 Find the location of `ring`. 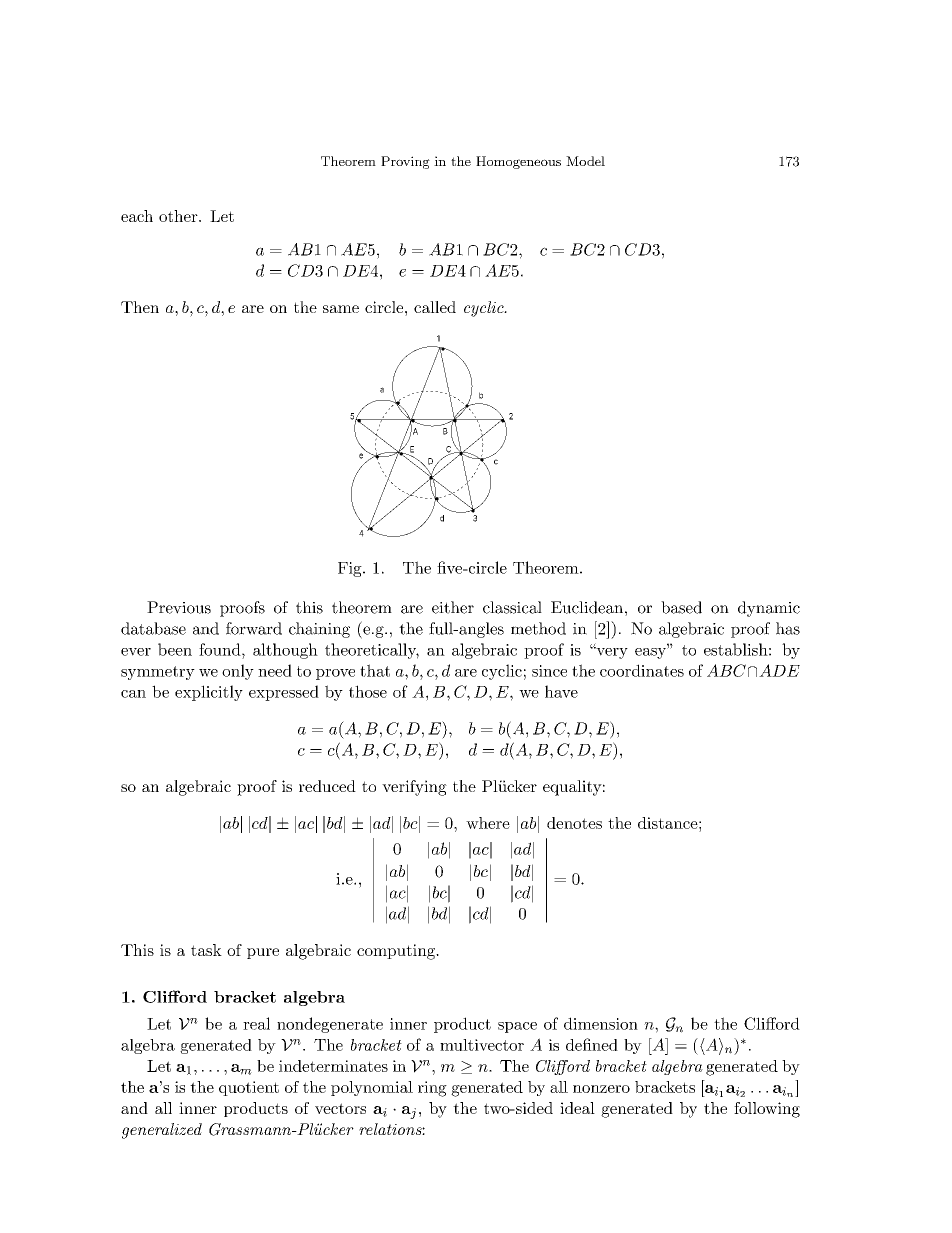

ring is located at coordinates (432, 1089).
